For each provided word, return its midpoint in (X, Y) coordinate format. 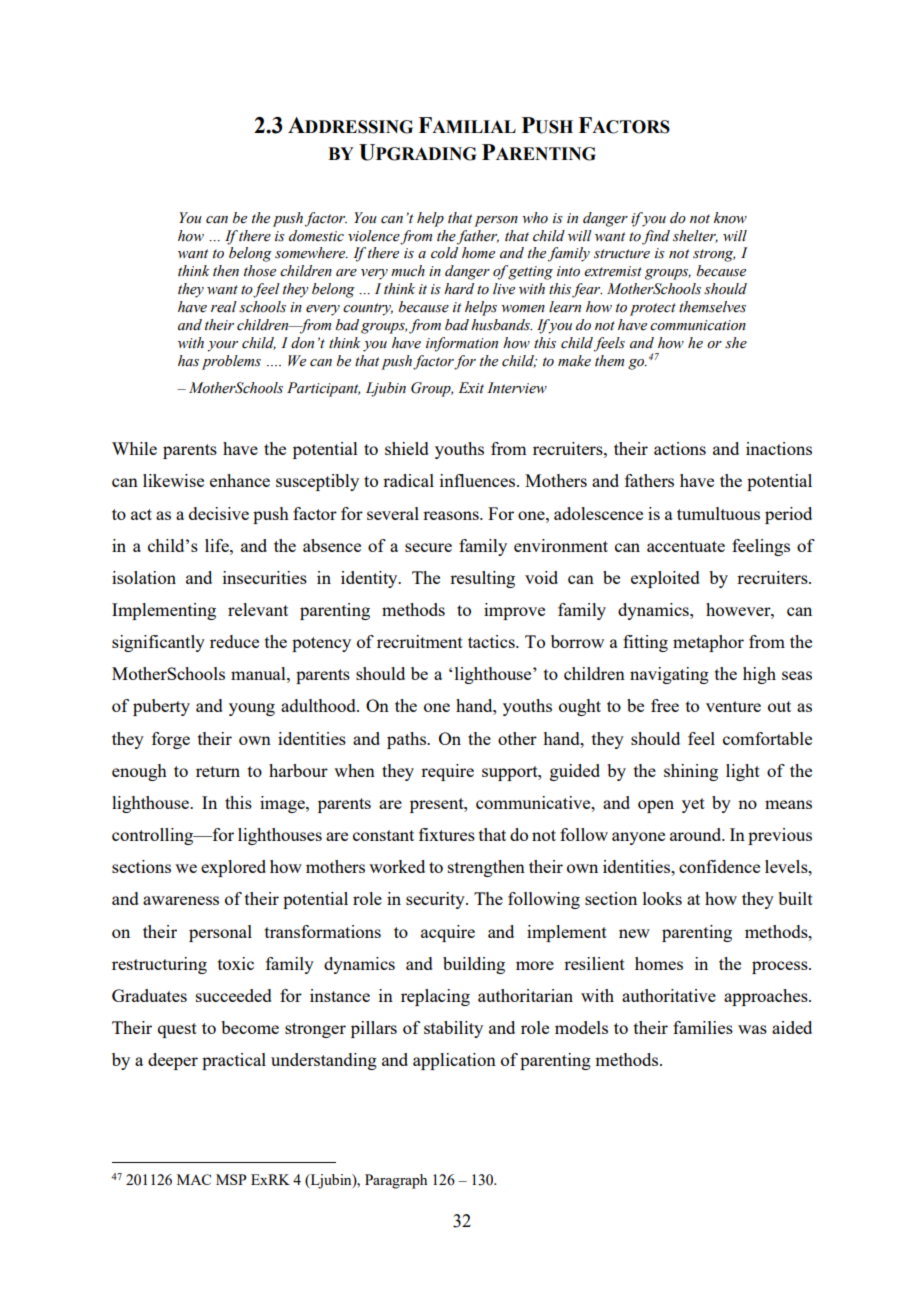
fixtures (447, 834)
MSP (231, 1179)
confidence (719, 866)
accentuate (686, 546)
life (218, 545)
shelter (695, 236)
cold (444, 253)
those (260, 271)
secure (428, 547)
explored (233, 868)
